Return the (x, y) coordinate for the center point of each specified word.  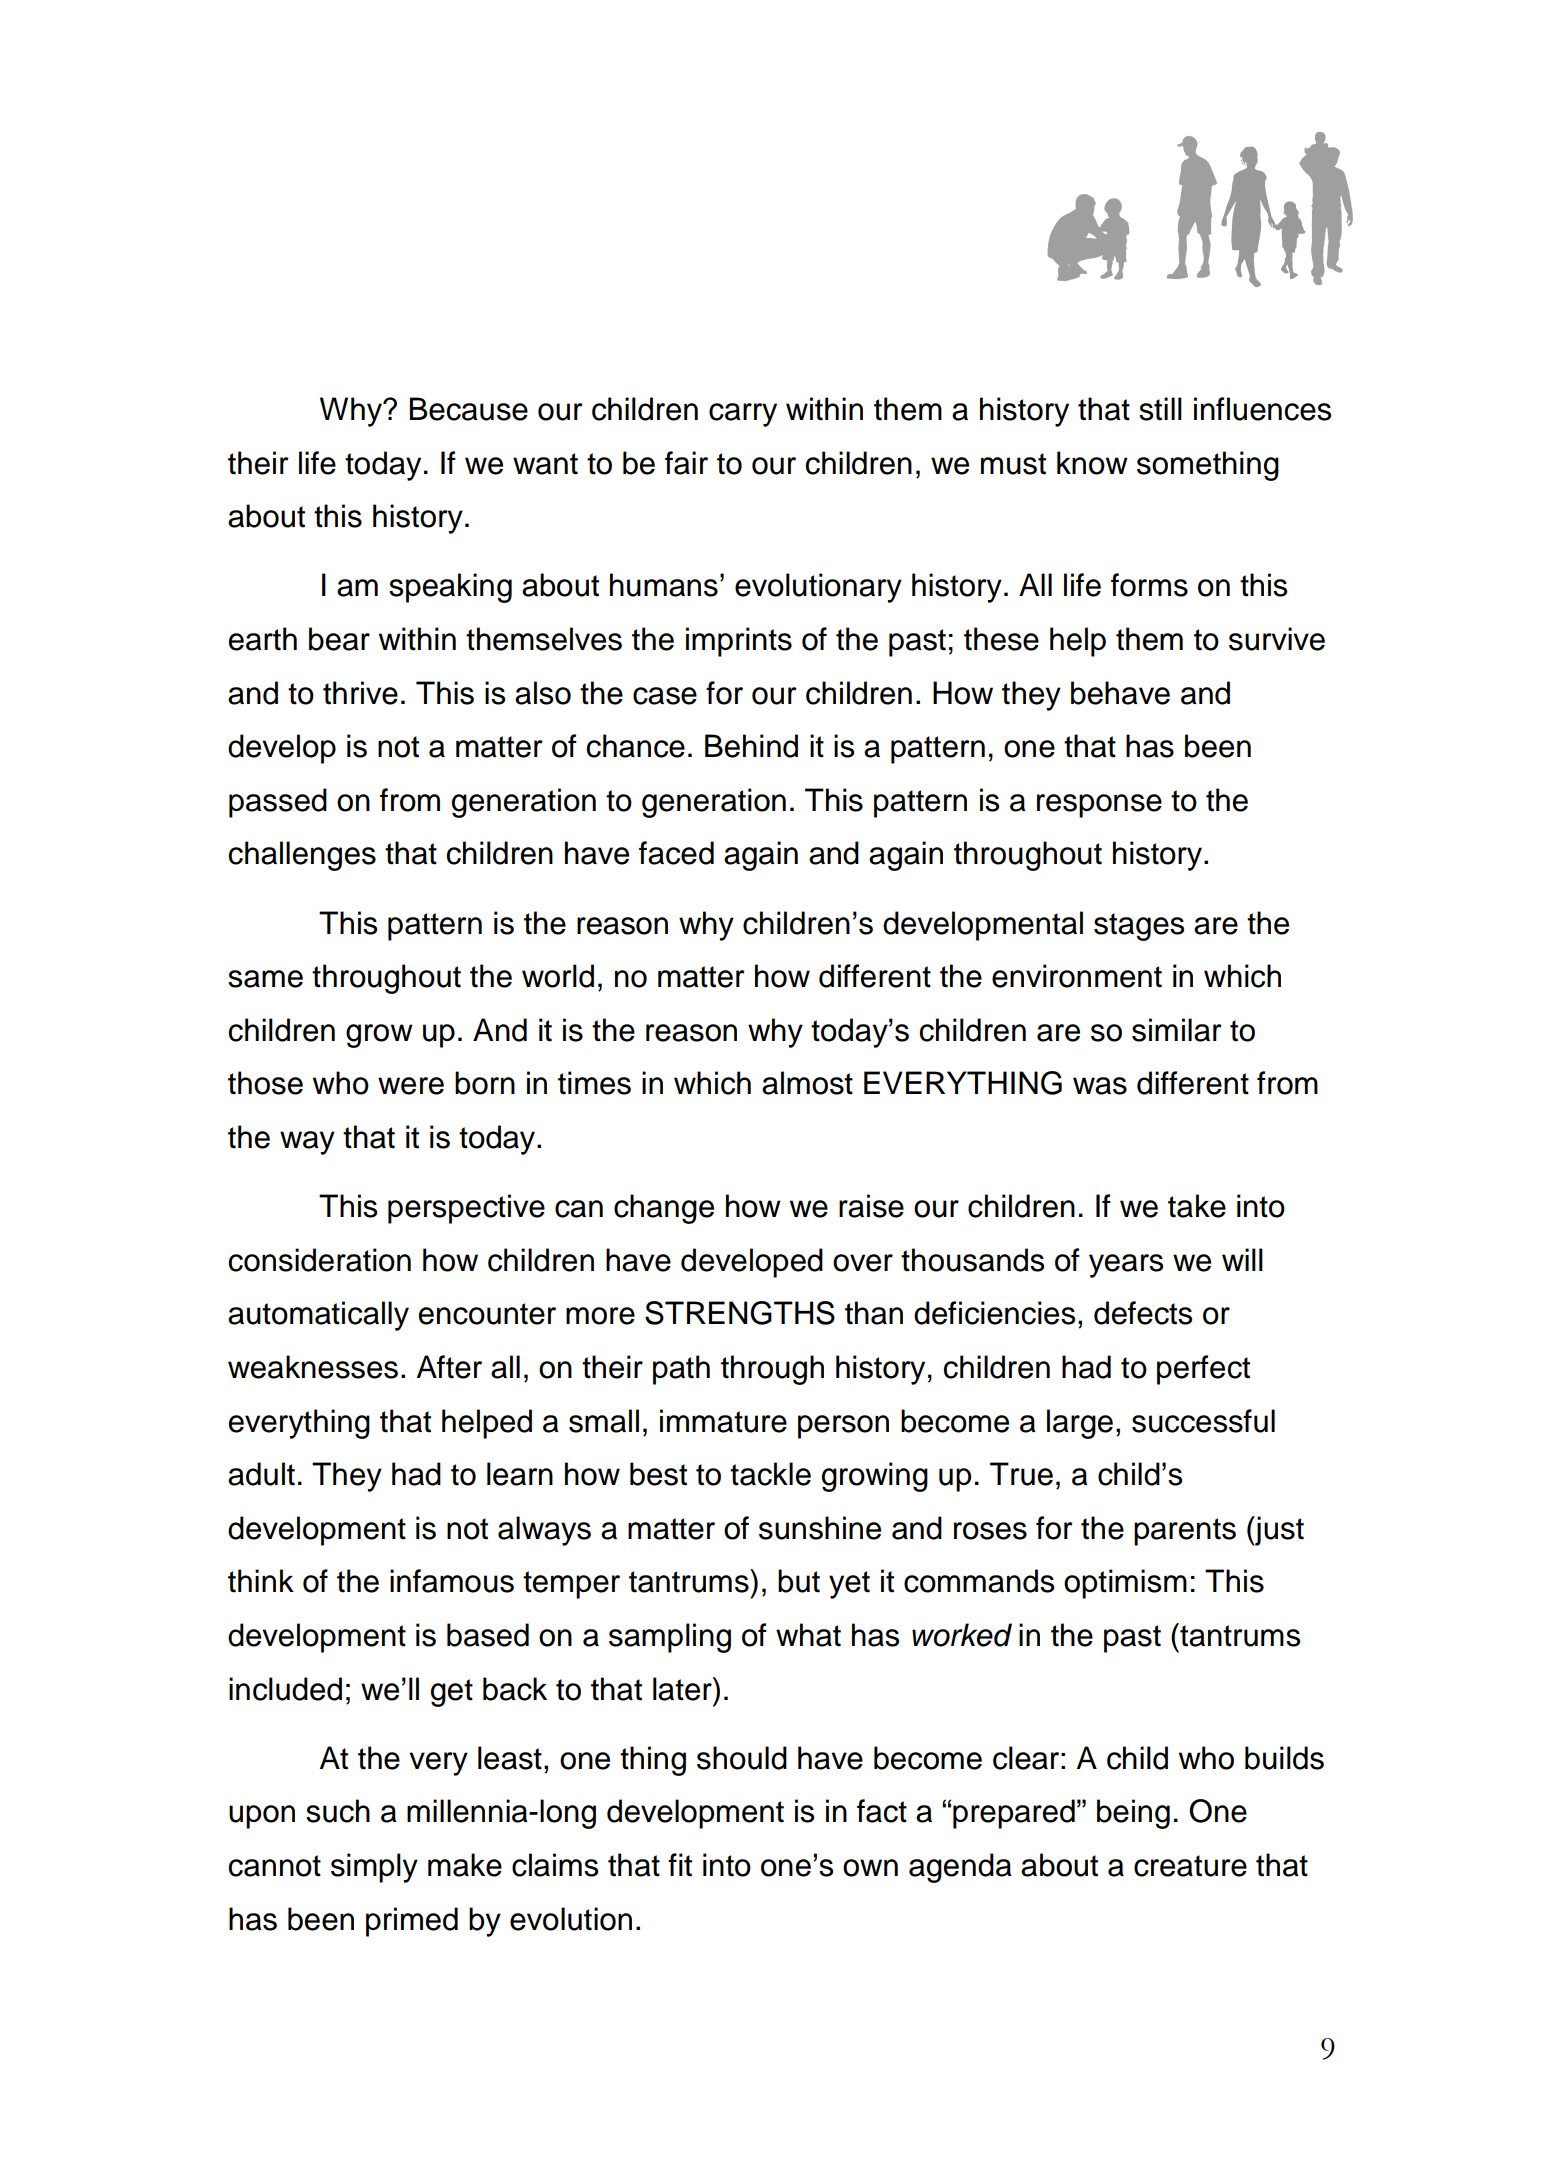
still (1160, 409)
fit (680, 1865)
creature (1190, 1866)
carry (743, 415)
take (1197, 1206)
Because (469, 409)
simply (374, 1868)
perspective (466, 1209)
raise (871, 1206)
